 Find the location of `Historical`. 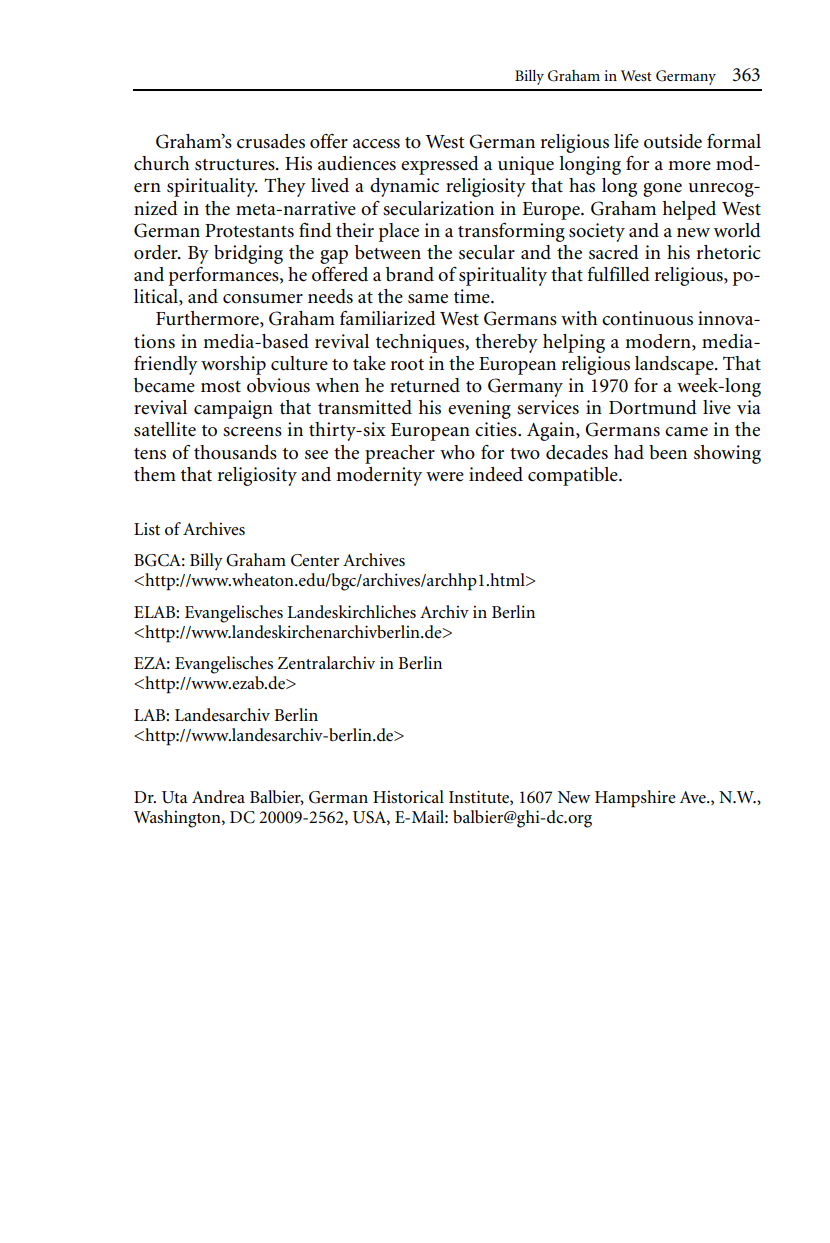

Historical is located at coordinates (408, 797).
